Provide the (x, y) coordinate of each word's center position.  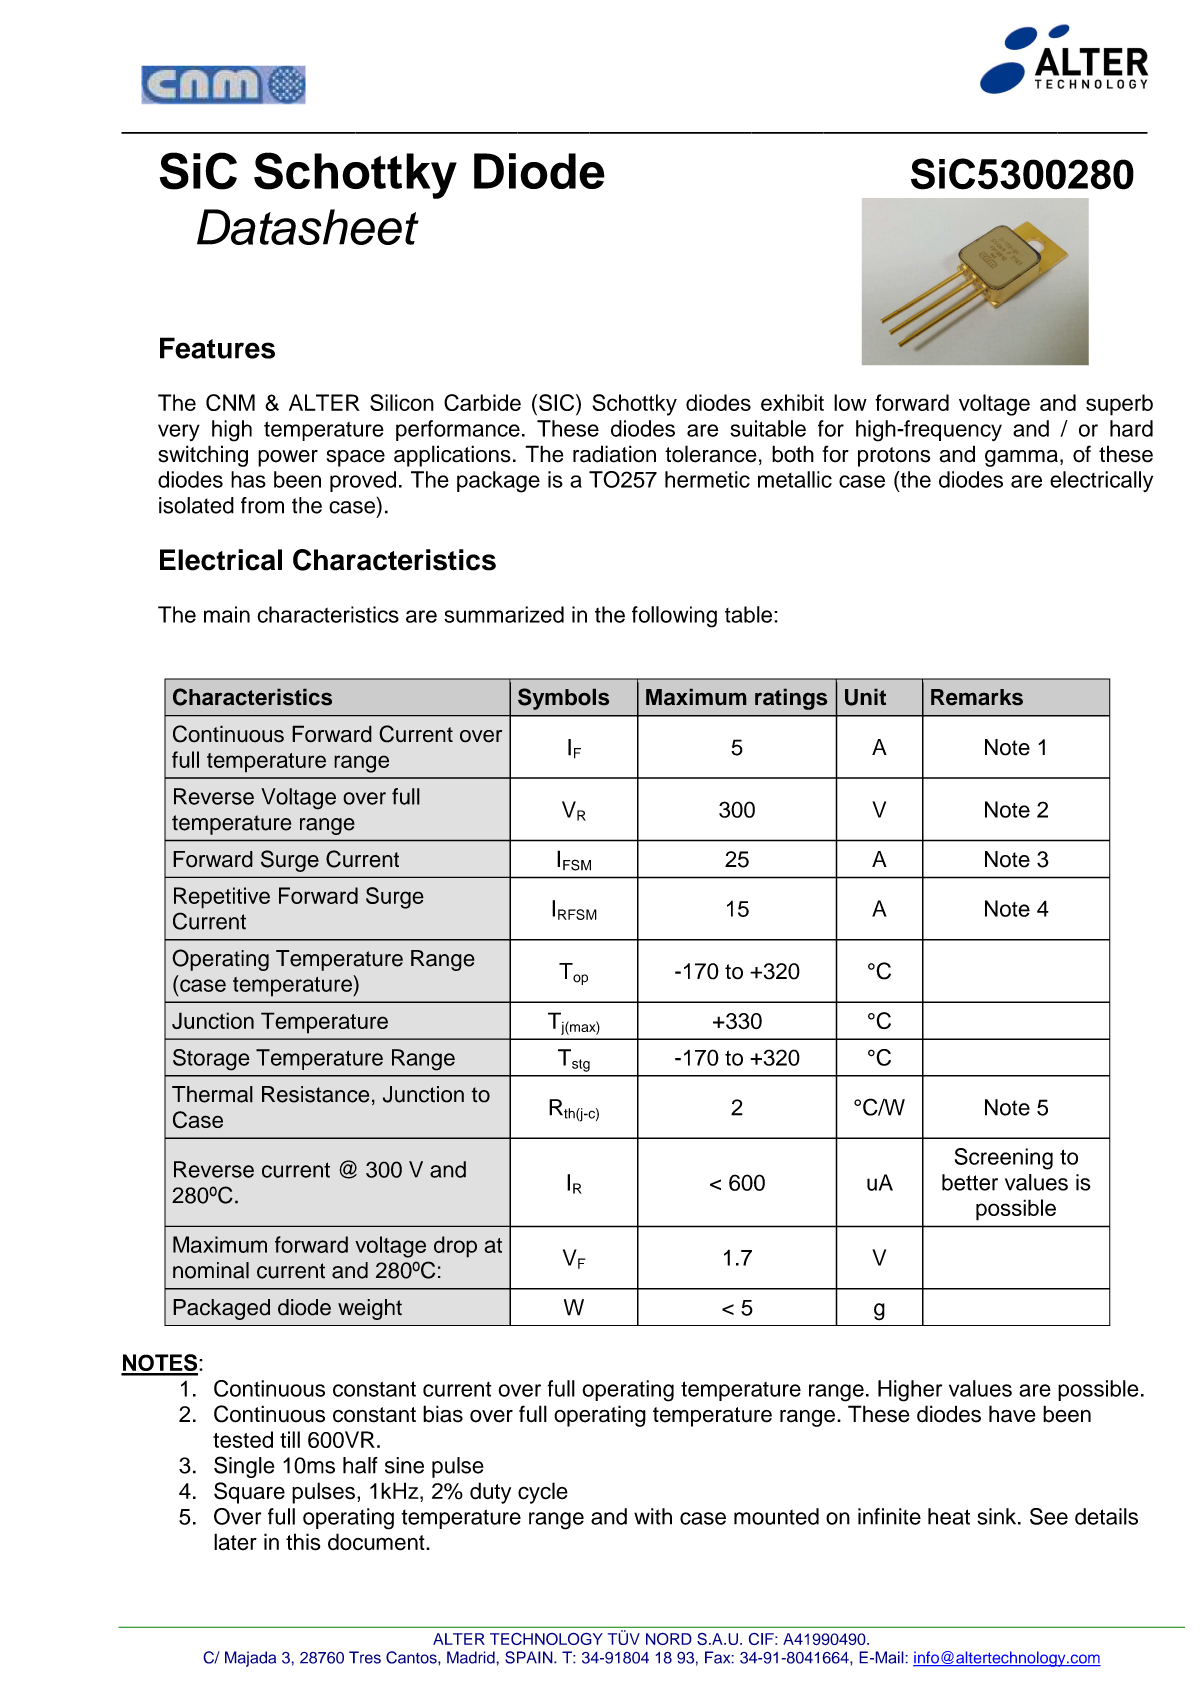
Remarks (977, 697)
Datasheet (308, 227)
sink (998, 1516)
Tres (365, 1657)
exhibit (792, 402)
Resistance (315, 1094)
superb (1119, 405)
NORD (669, 1638)
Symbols (564, 699)
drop (455, 1247)
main (227, 614)
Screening (1004, 1159)
